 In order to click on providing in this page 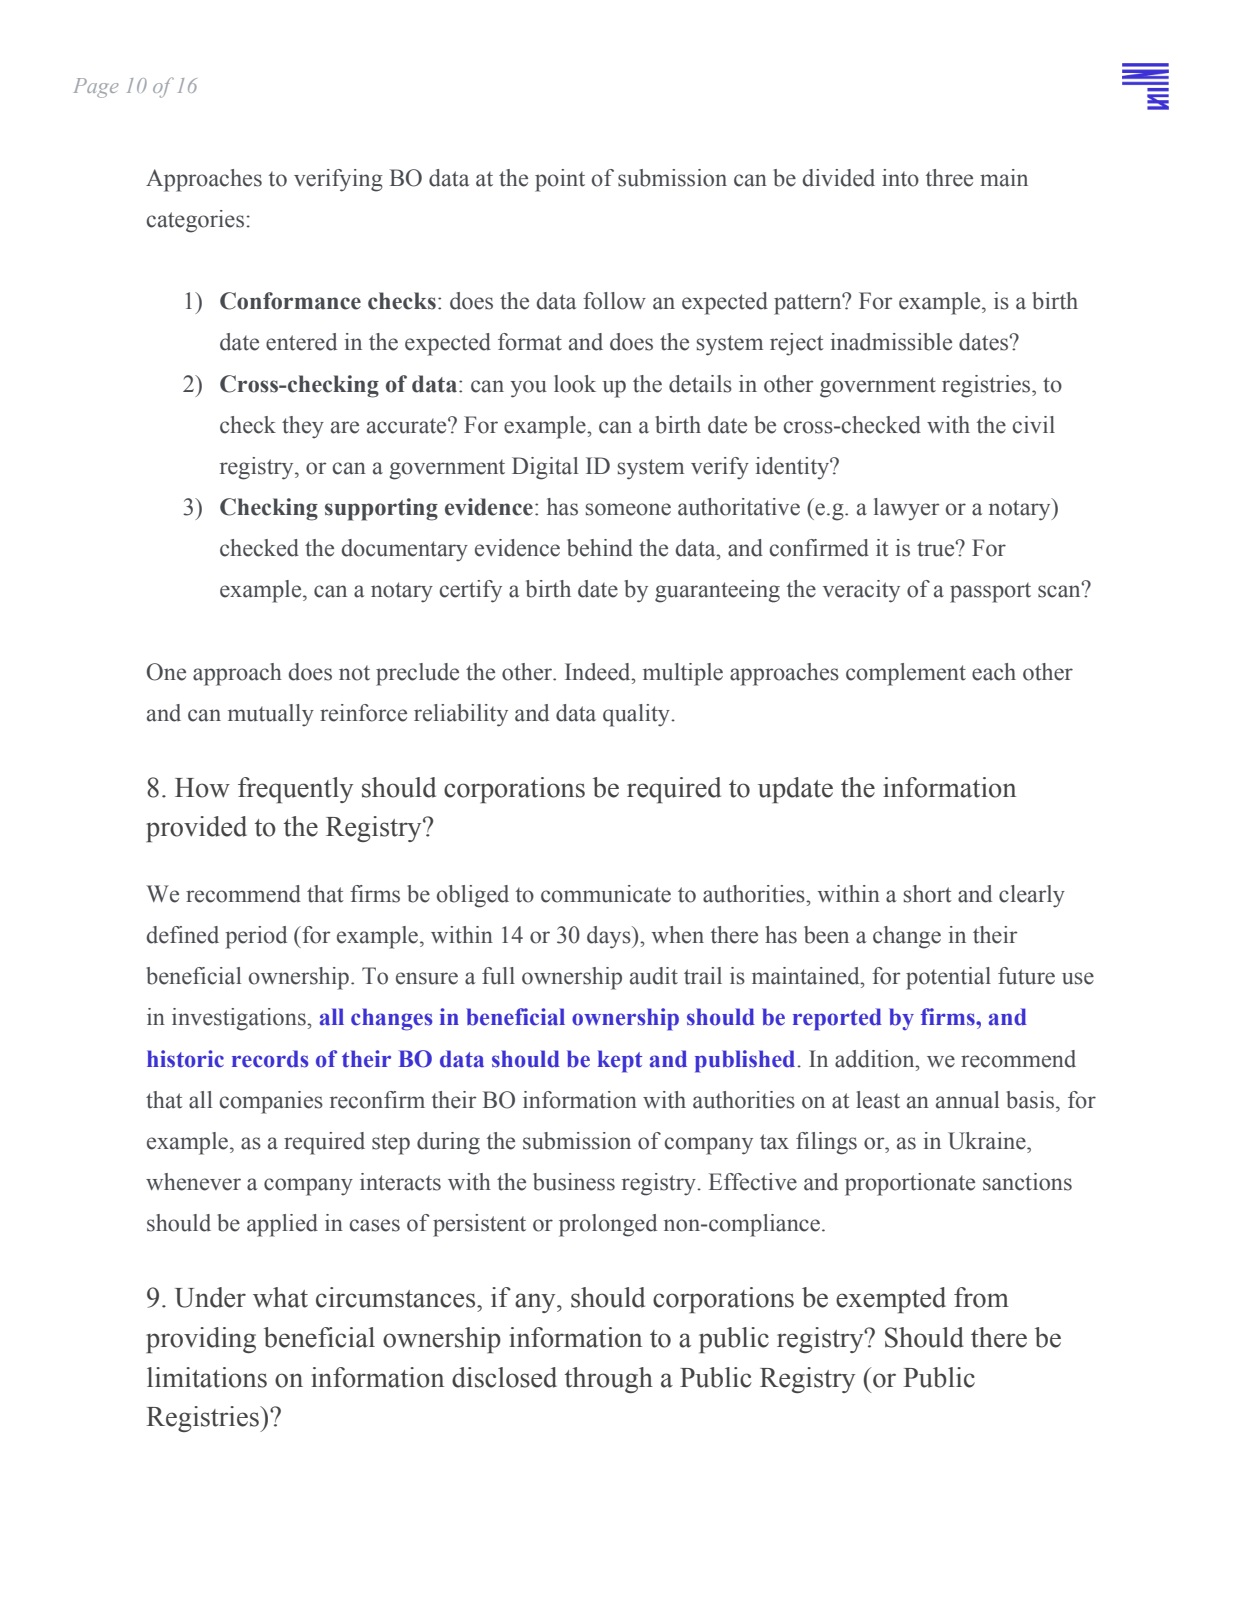, I will do `click(201, 1340)`.
